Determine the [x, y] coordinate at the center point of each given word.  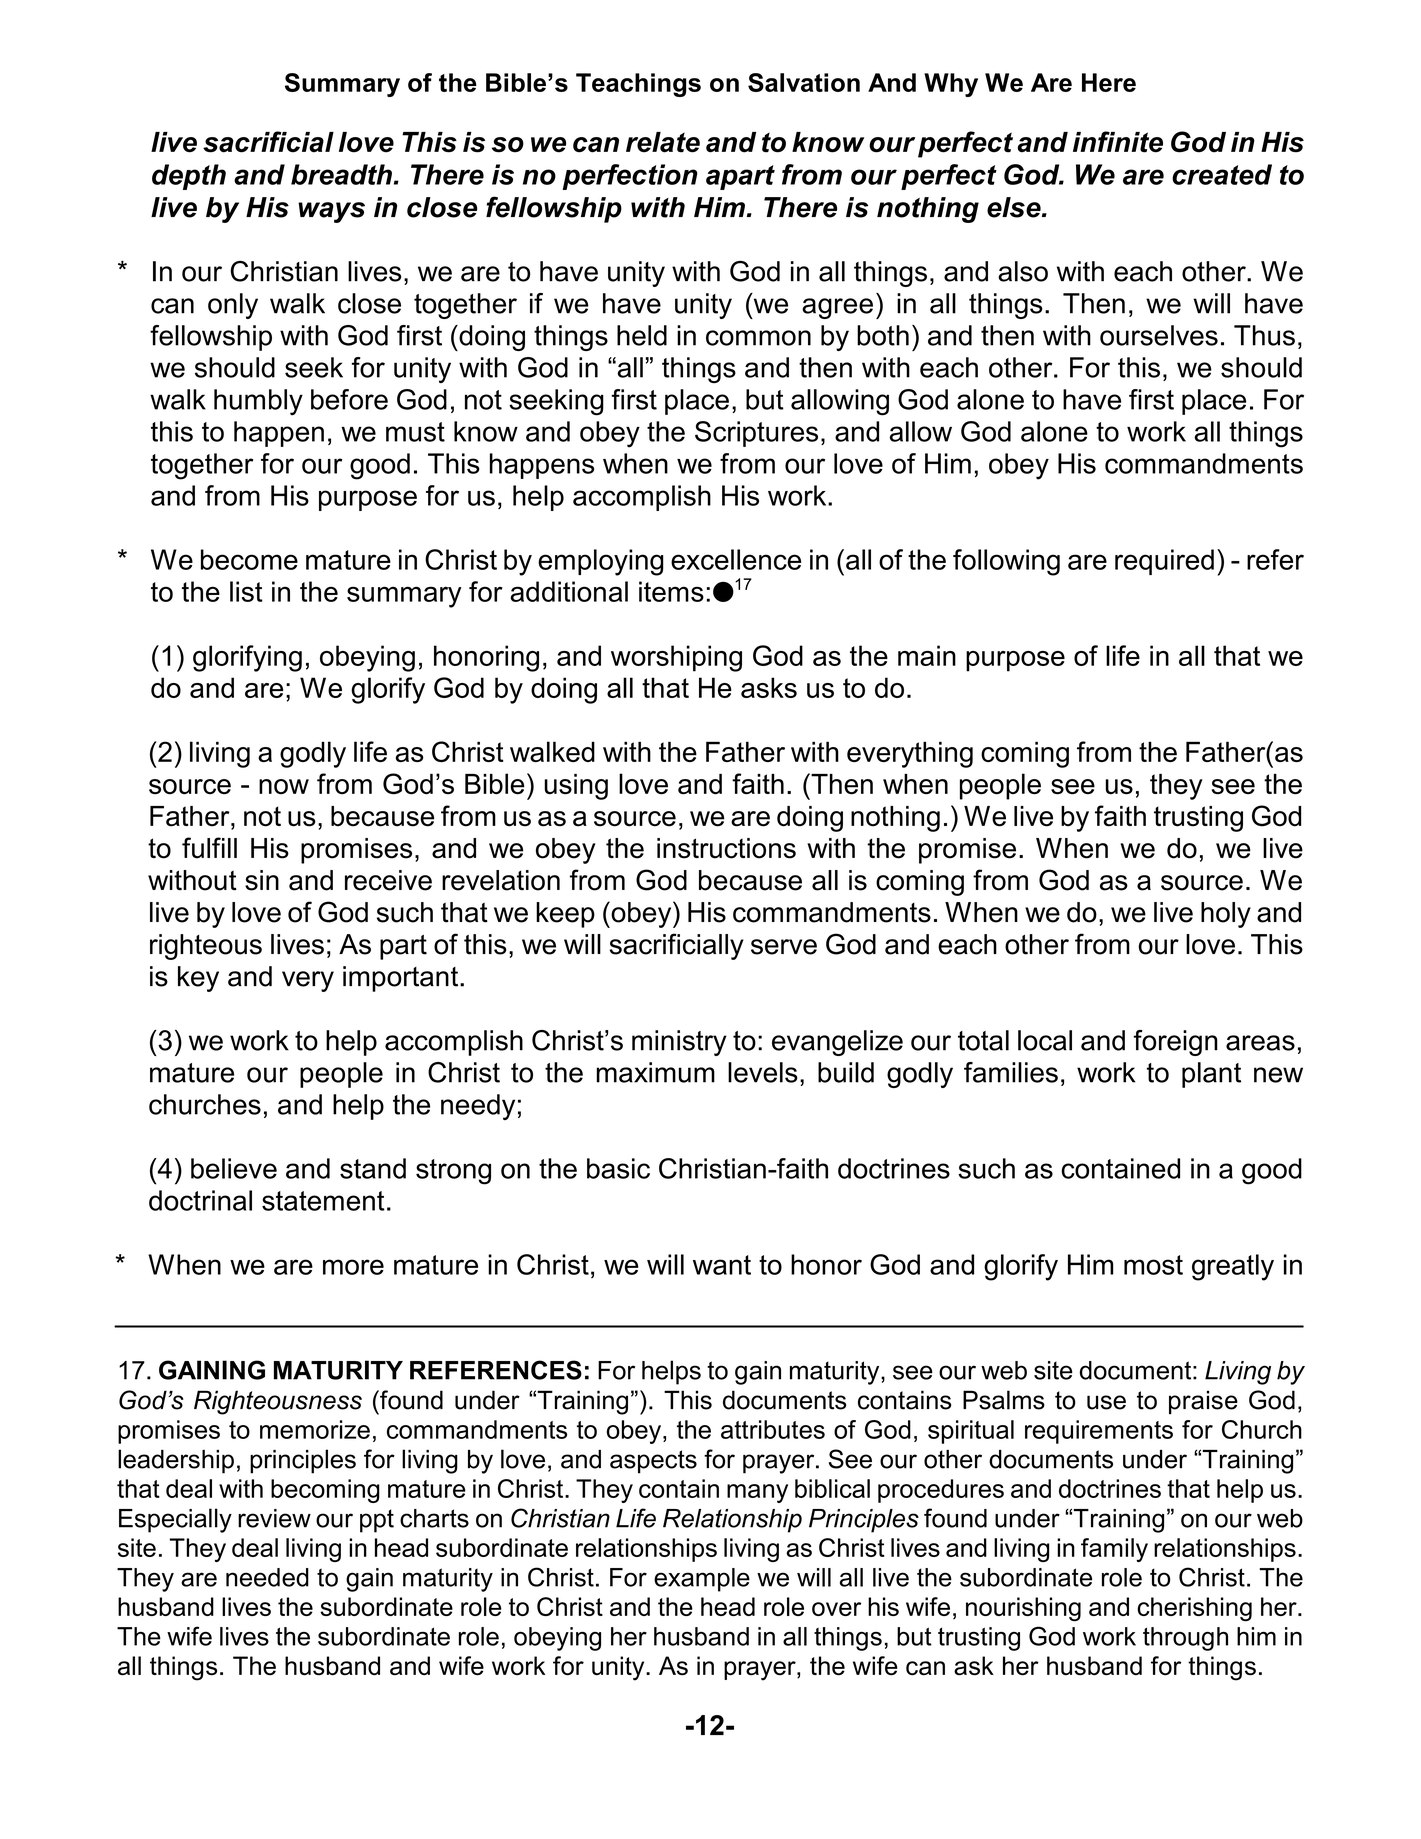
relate [663, 142]
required [1164, 562]
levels [763, 1072]
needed [267, 1577]
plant [1211, 1075]
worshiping [676, 658]
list [246, 591]
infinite [1118, 142]
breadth [341, 174]
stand [373, 1168]
